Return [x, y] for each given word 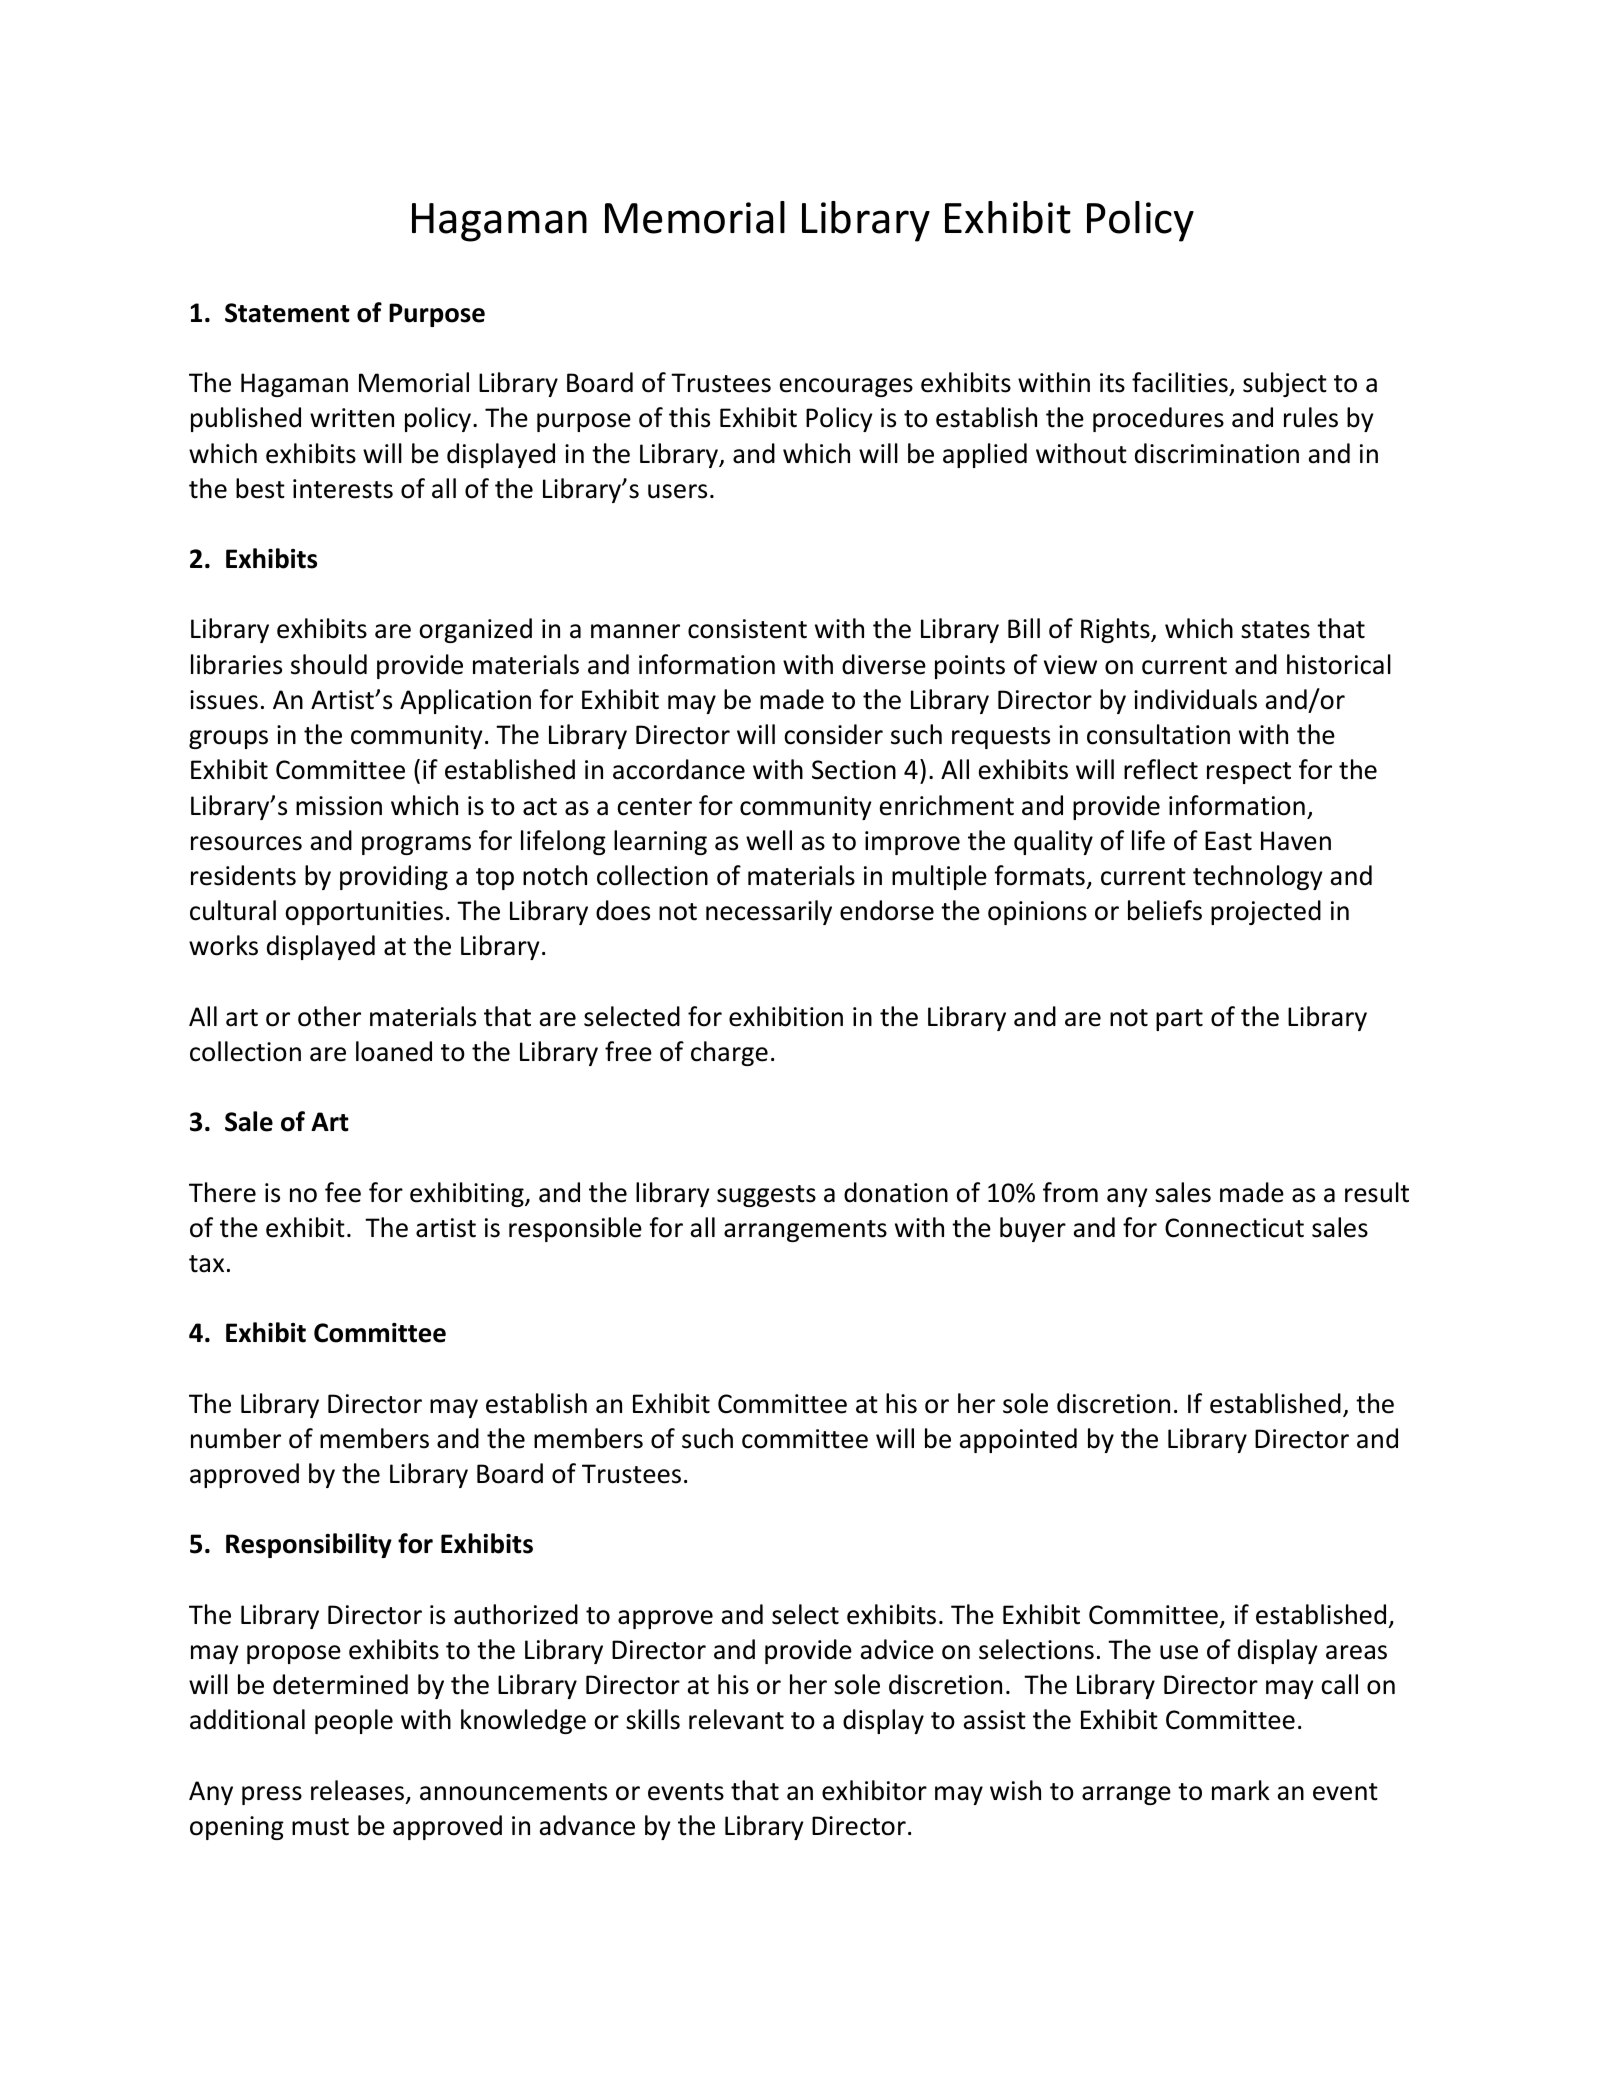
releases [357, 1790]
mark [1241, 1790]
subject [1285, 384]
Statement [287, 313]
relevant [736, 1719]
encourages [846, 387]
